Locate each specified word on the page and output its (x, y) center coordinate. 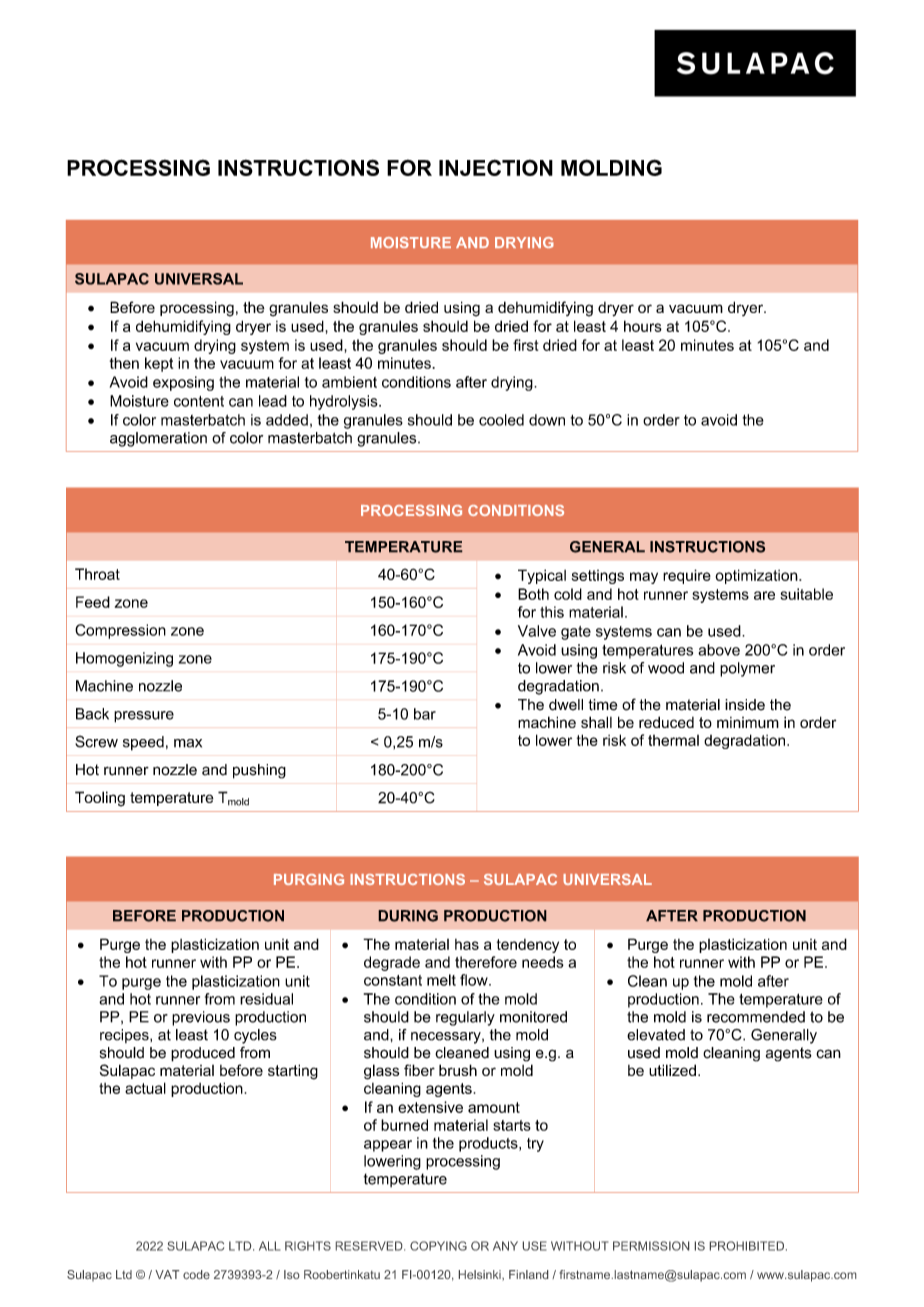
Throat (97, 574)
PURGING (309, 879)
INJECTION (496, 167)
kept (159, 364)
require (687, 576)
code (196, 1274)
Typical (542, 576)
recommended (756, 1017)
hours (643, 326)
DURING (408, 916)
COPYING (438, 1246)
